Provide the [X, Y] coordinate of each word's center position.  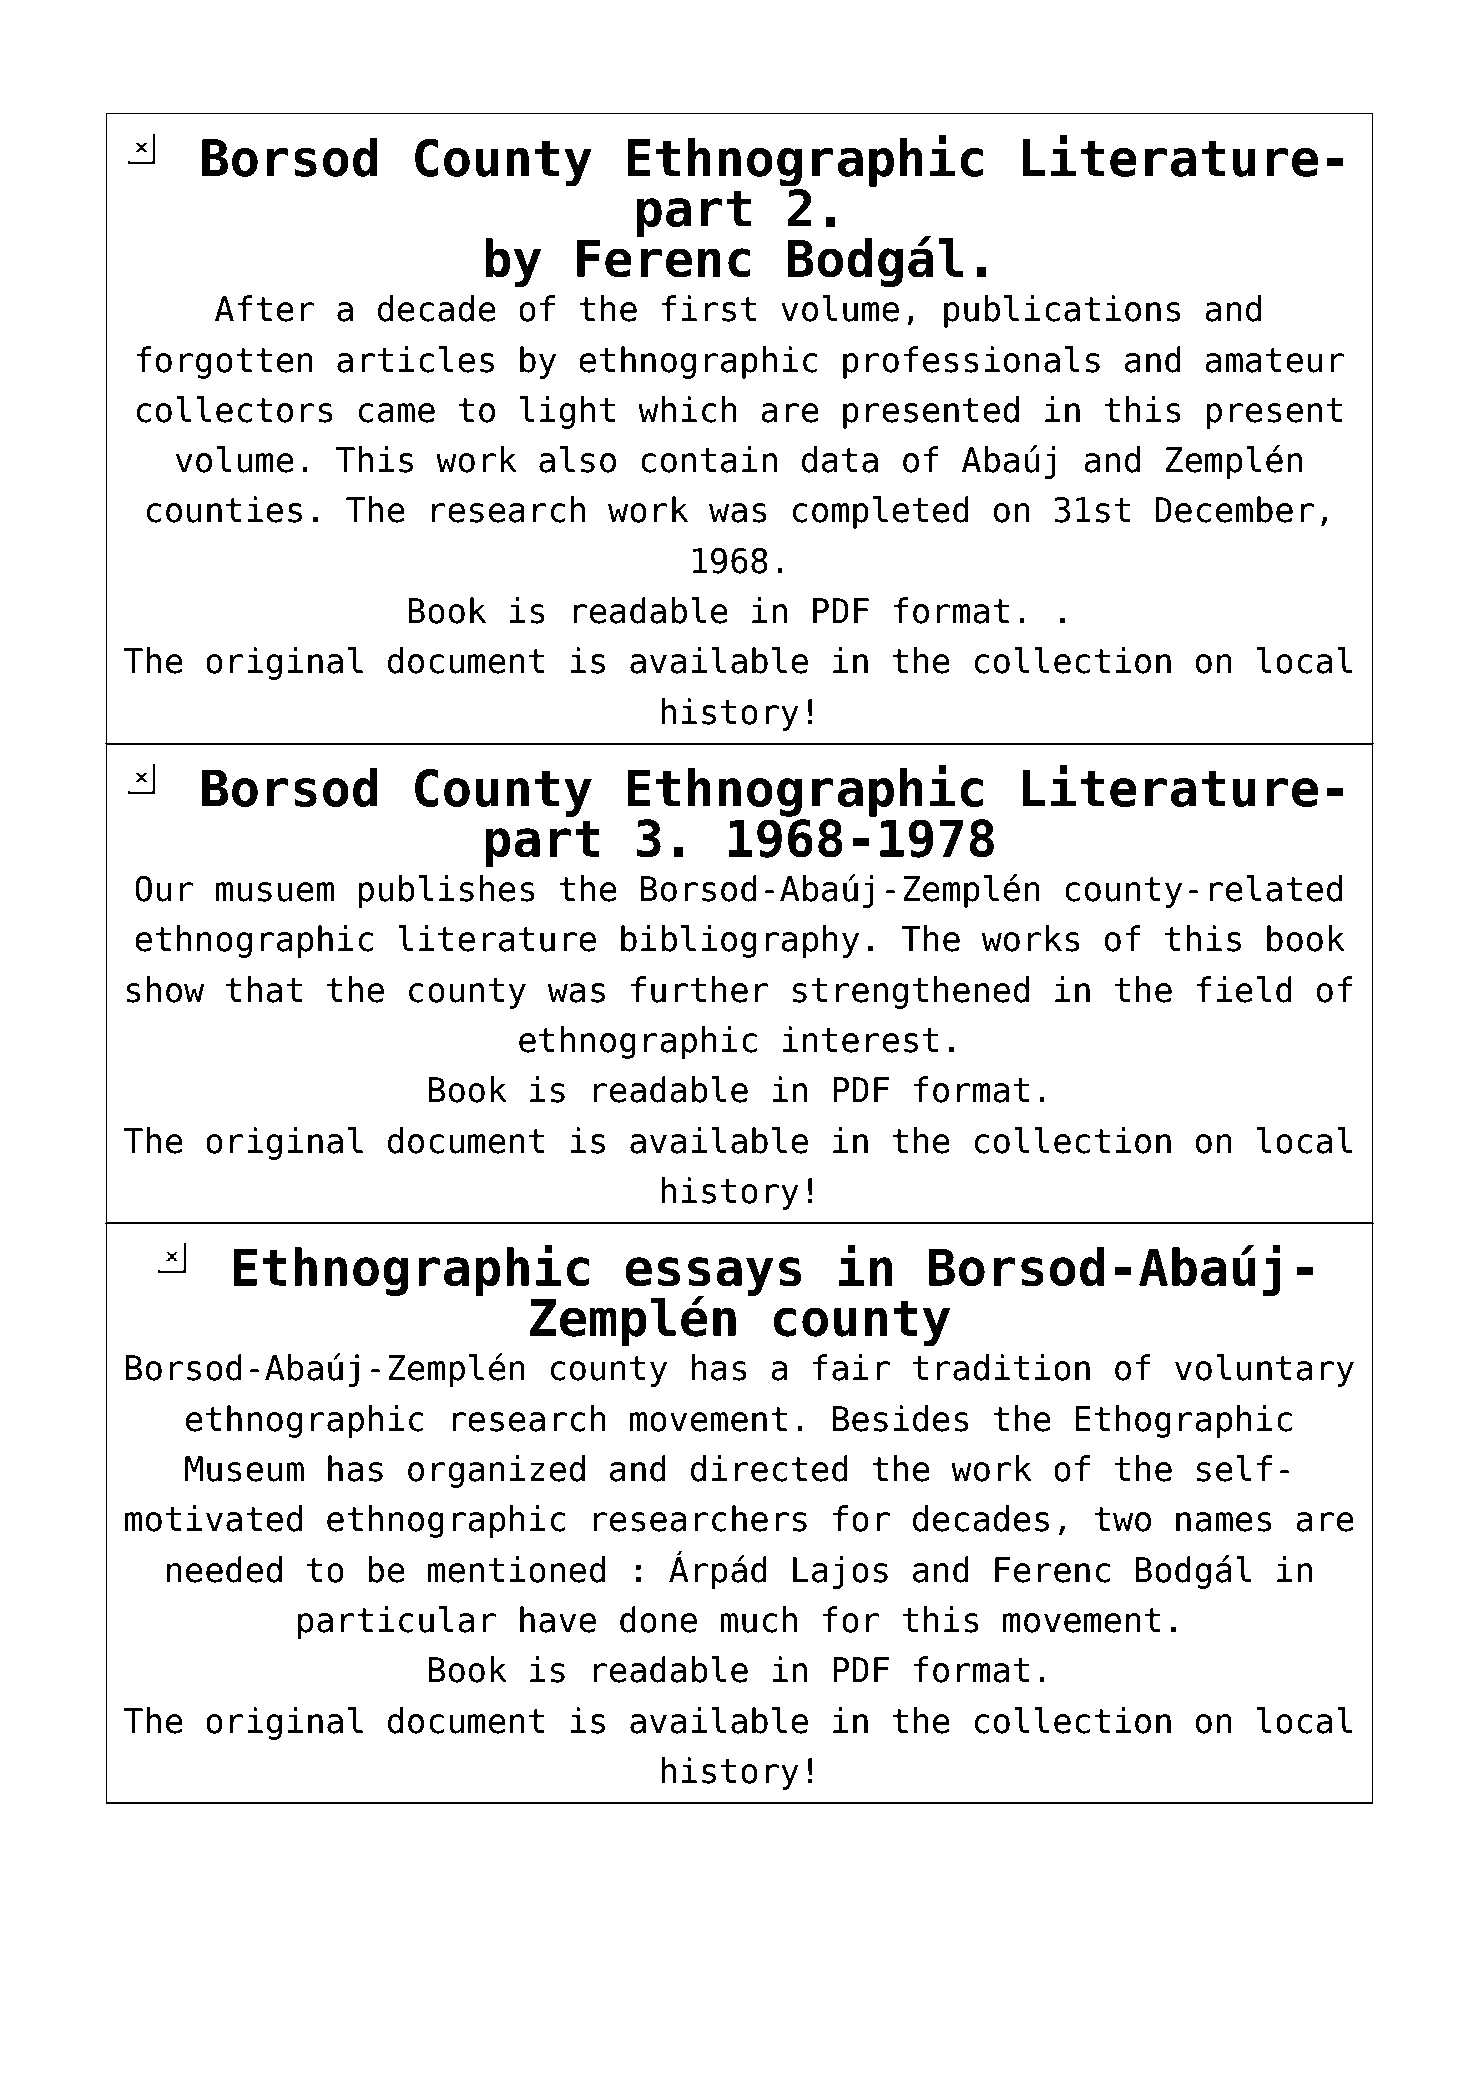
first [709, 308]
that [264, 989]
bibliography [740, 941]
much [758, 1619]
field [1244, 989]
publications [1062, 311]
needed [224, 1569]
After [264, 308]
